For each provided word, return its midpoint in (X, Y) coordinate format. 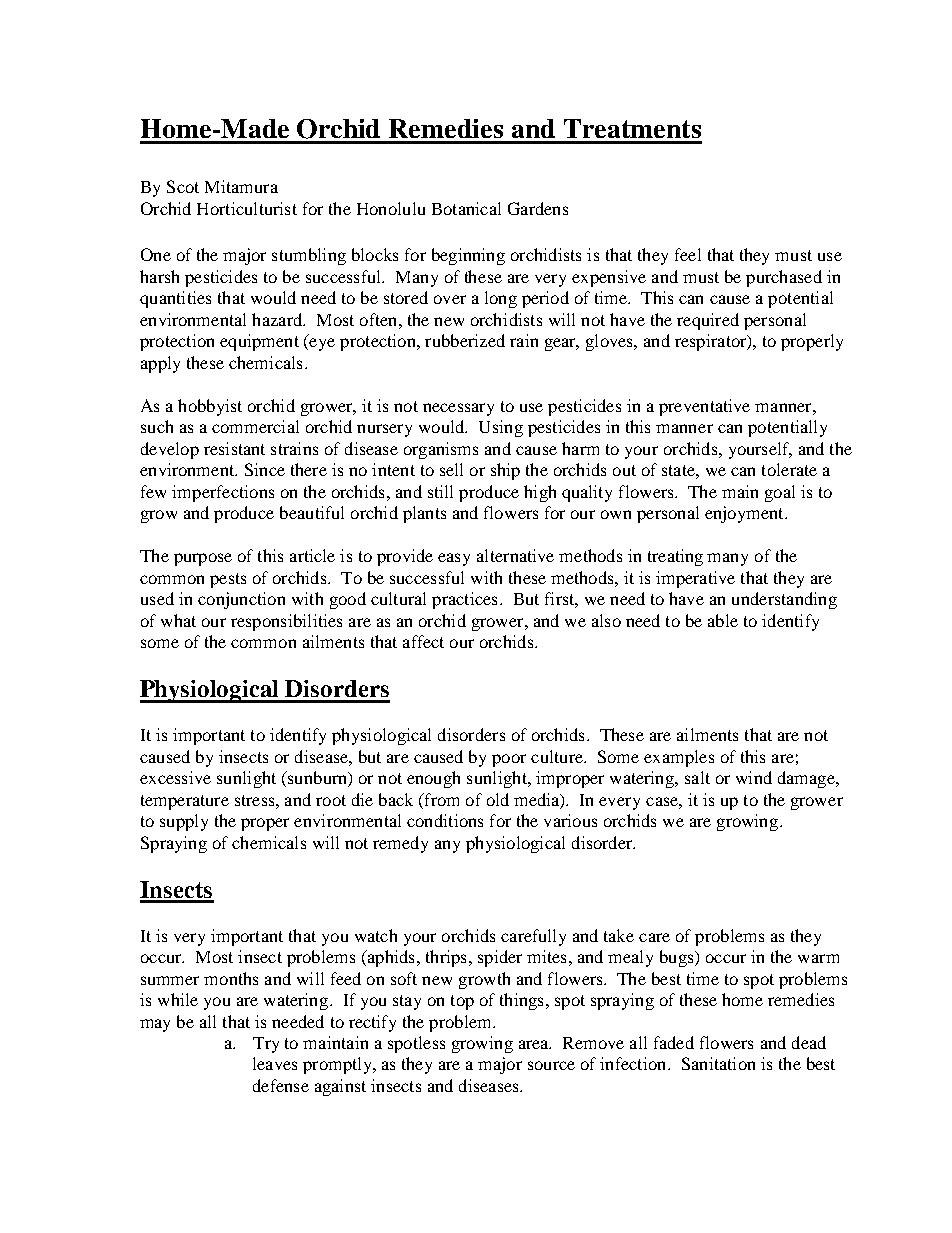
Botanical (466, 208)
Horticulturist (247, 208)
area (535, 1044)
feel (688, 254)
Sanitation (718, 1063)
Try (266, 1045)
